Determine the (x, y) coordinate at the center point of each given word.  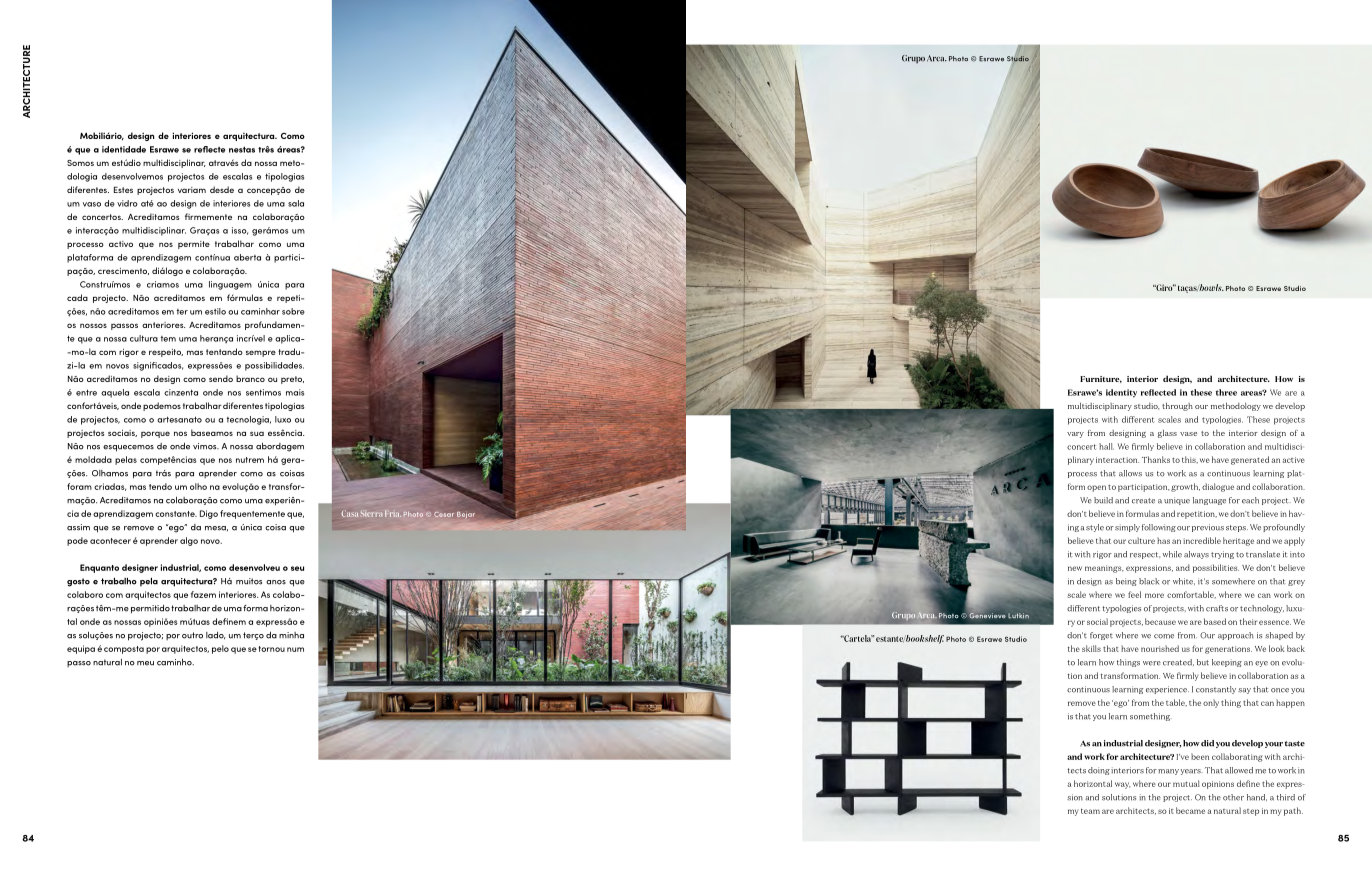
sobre (293, 311)
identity (1121, 393)
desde (222, 189)
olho (198, 486)
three (1226, 392)
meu (145, 663)
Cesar (444, 514)
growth (1185, 487)
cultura (144, 338)
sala (296, 203)
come (1164, 636)
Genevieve (987, 615)
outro (192, 635)
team (1090, 811)
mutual (1186, 783)
